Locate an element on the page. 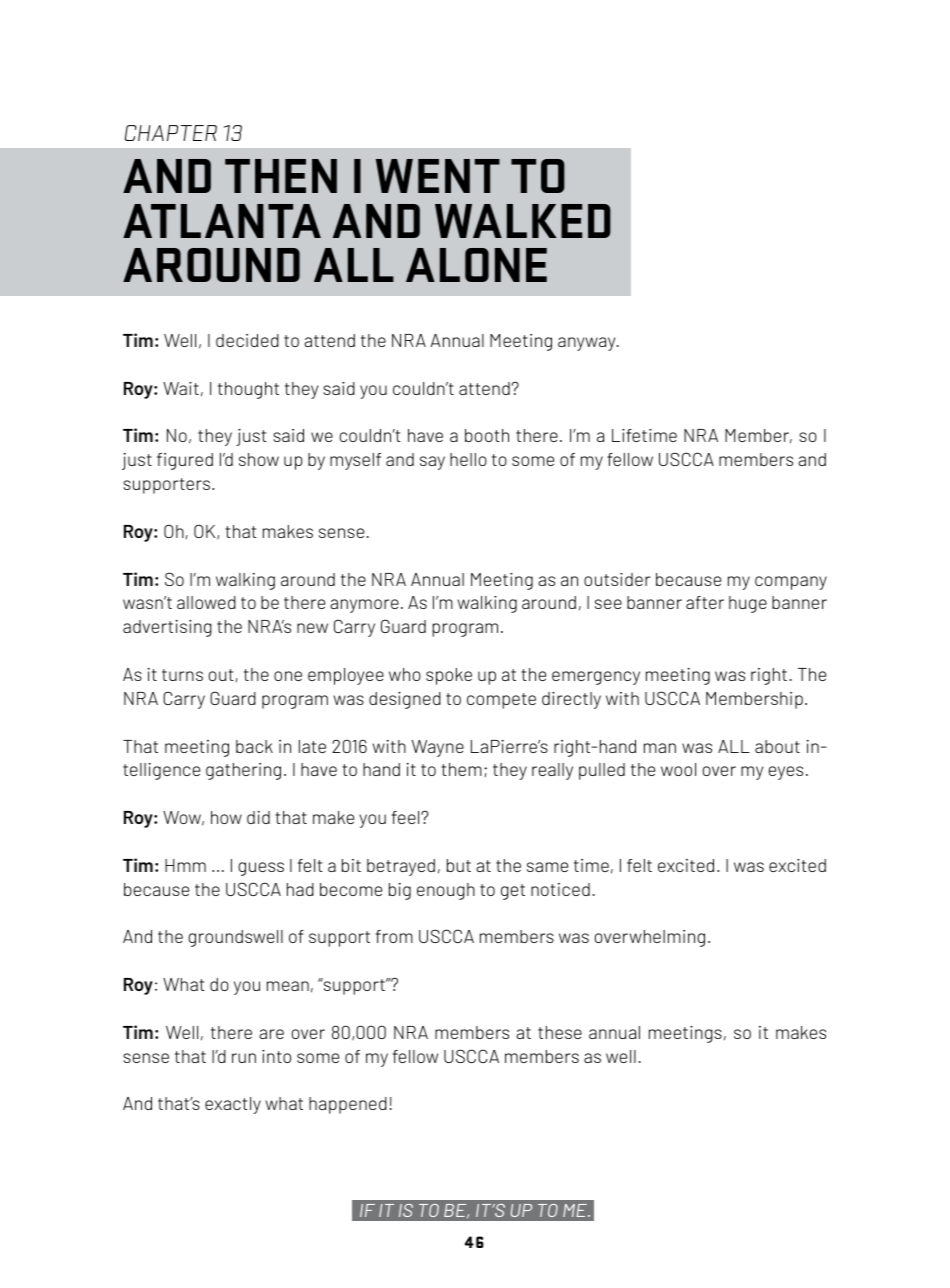 The image size is (950, 1288). run is located at coordinates (244, 1058).
